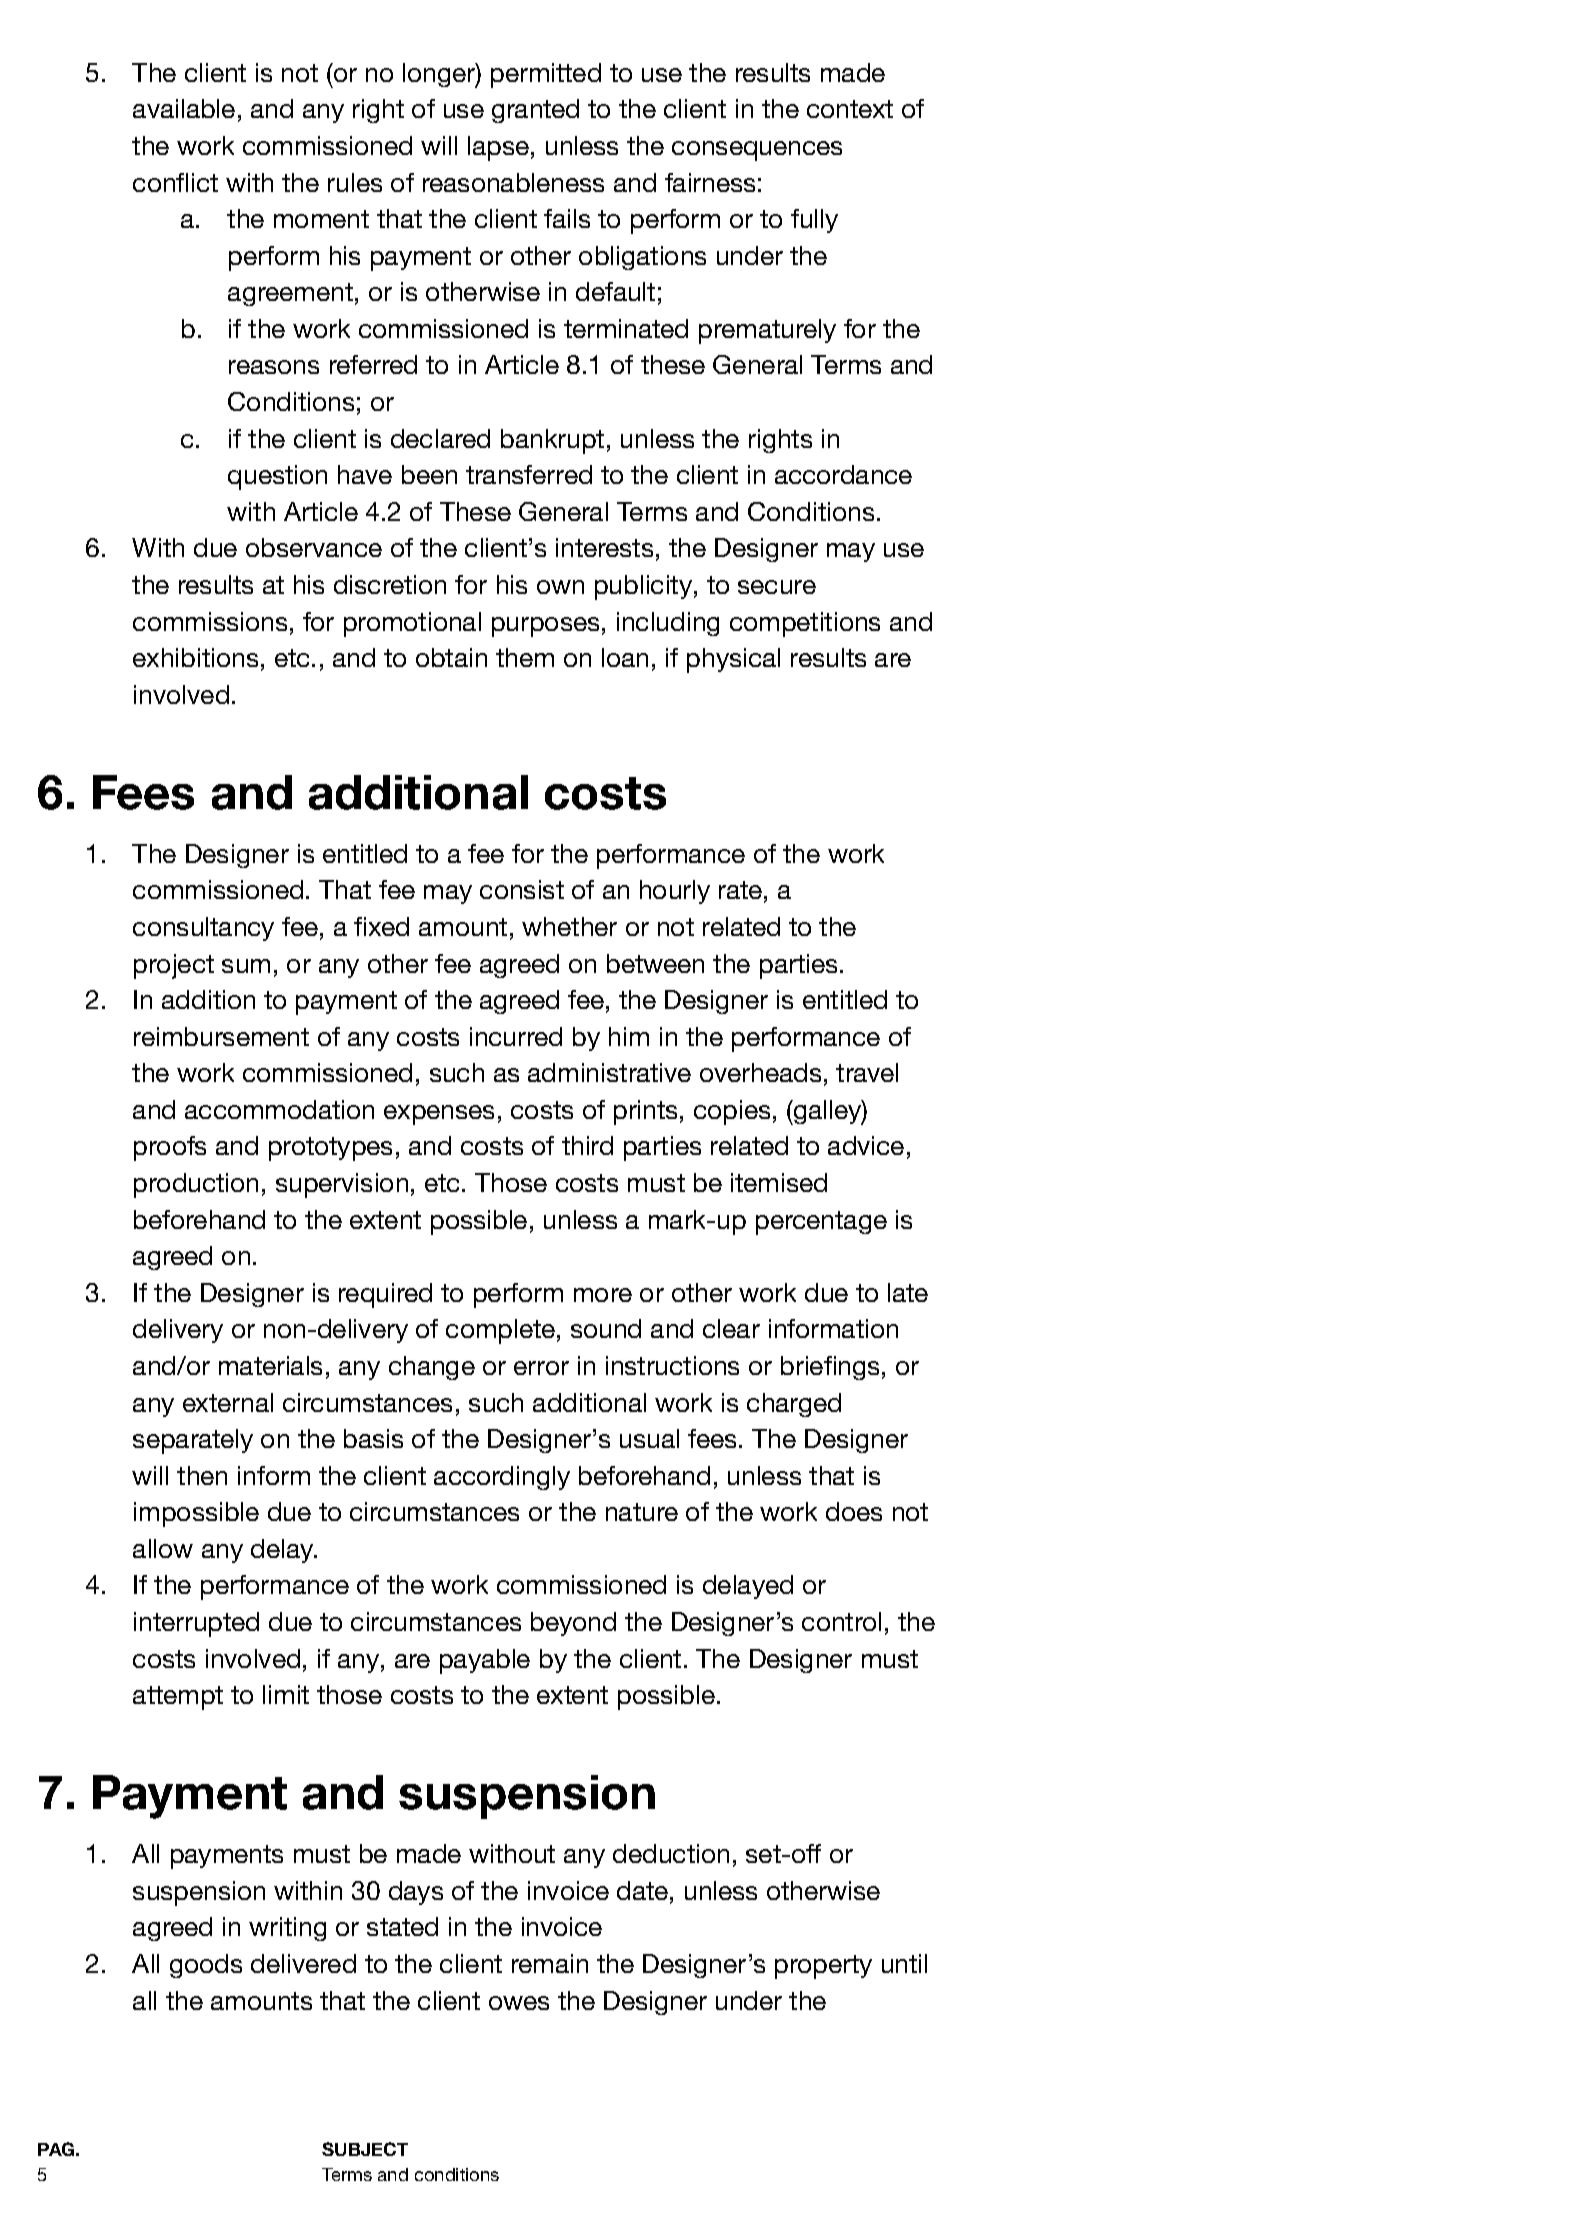  Describe the element at coordinates (757, 151) in the image. I see `consequences` at that location.
